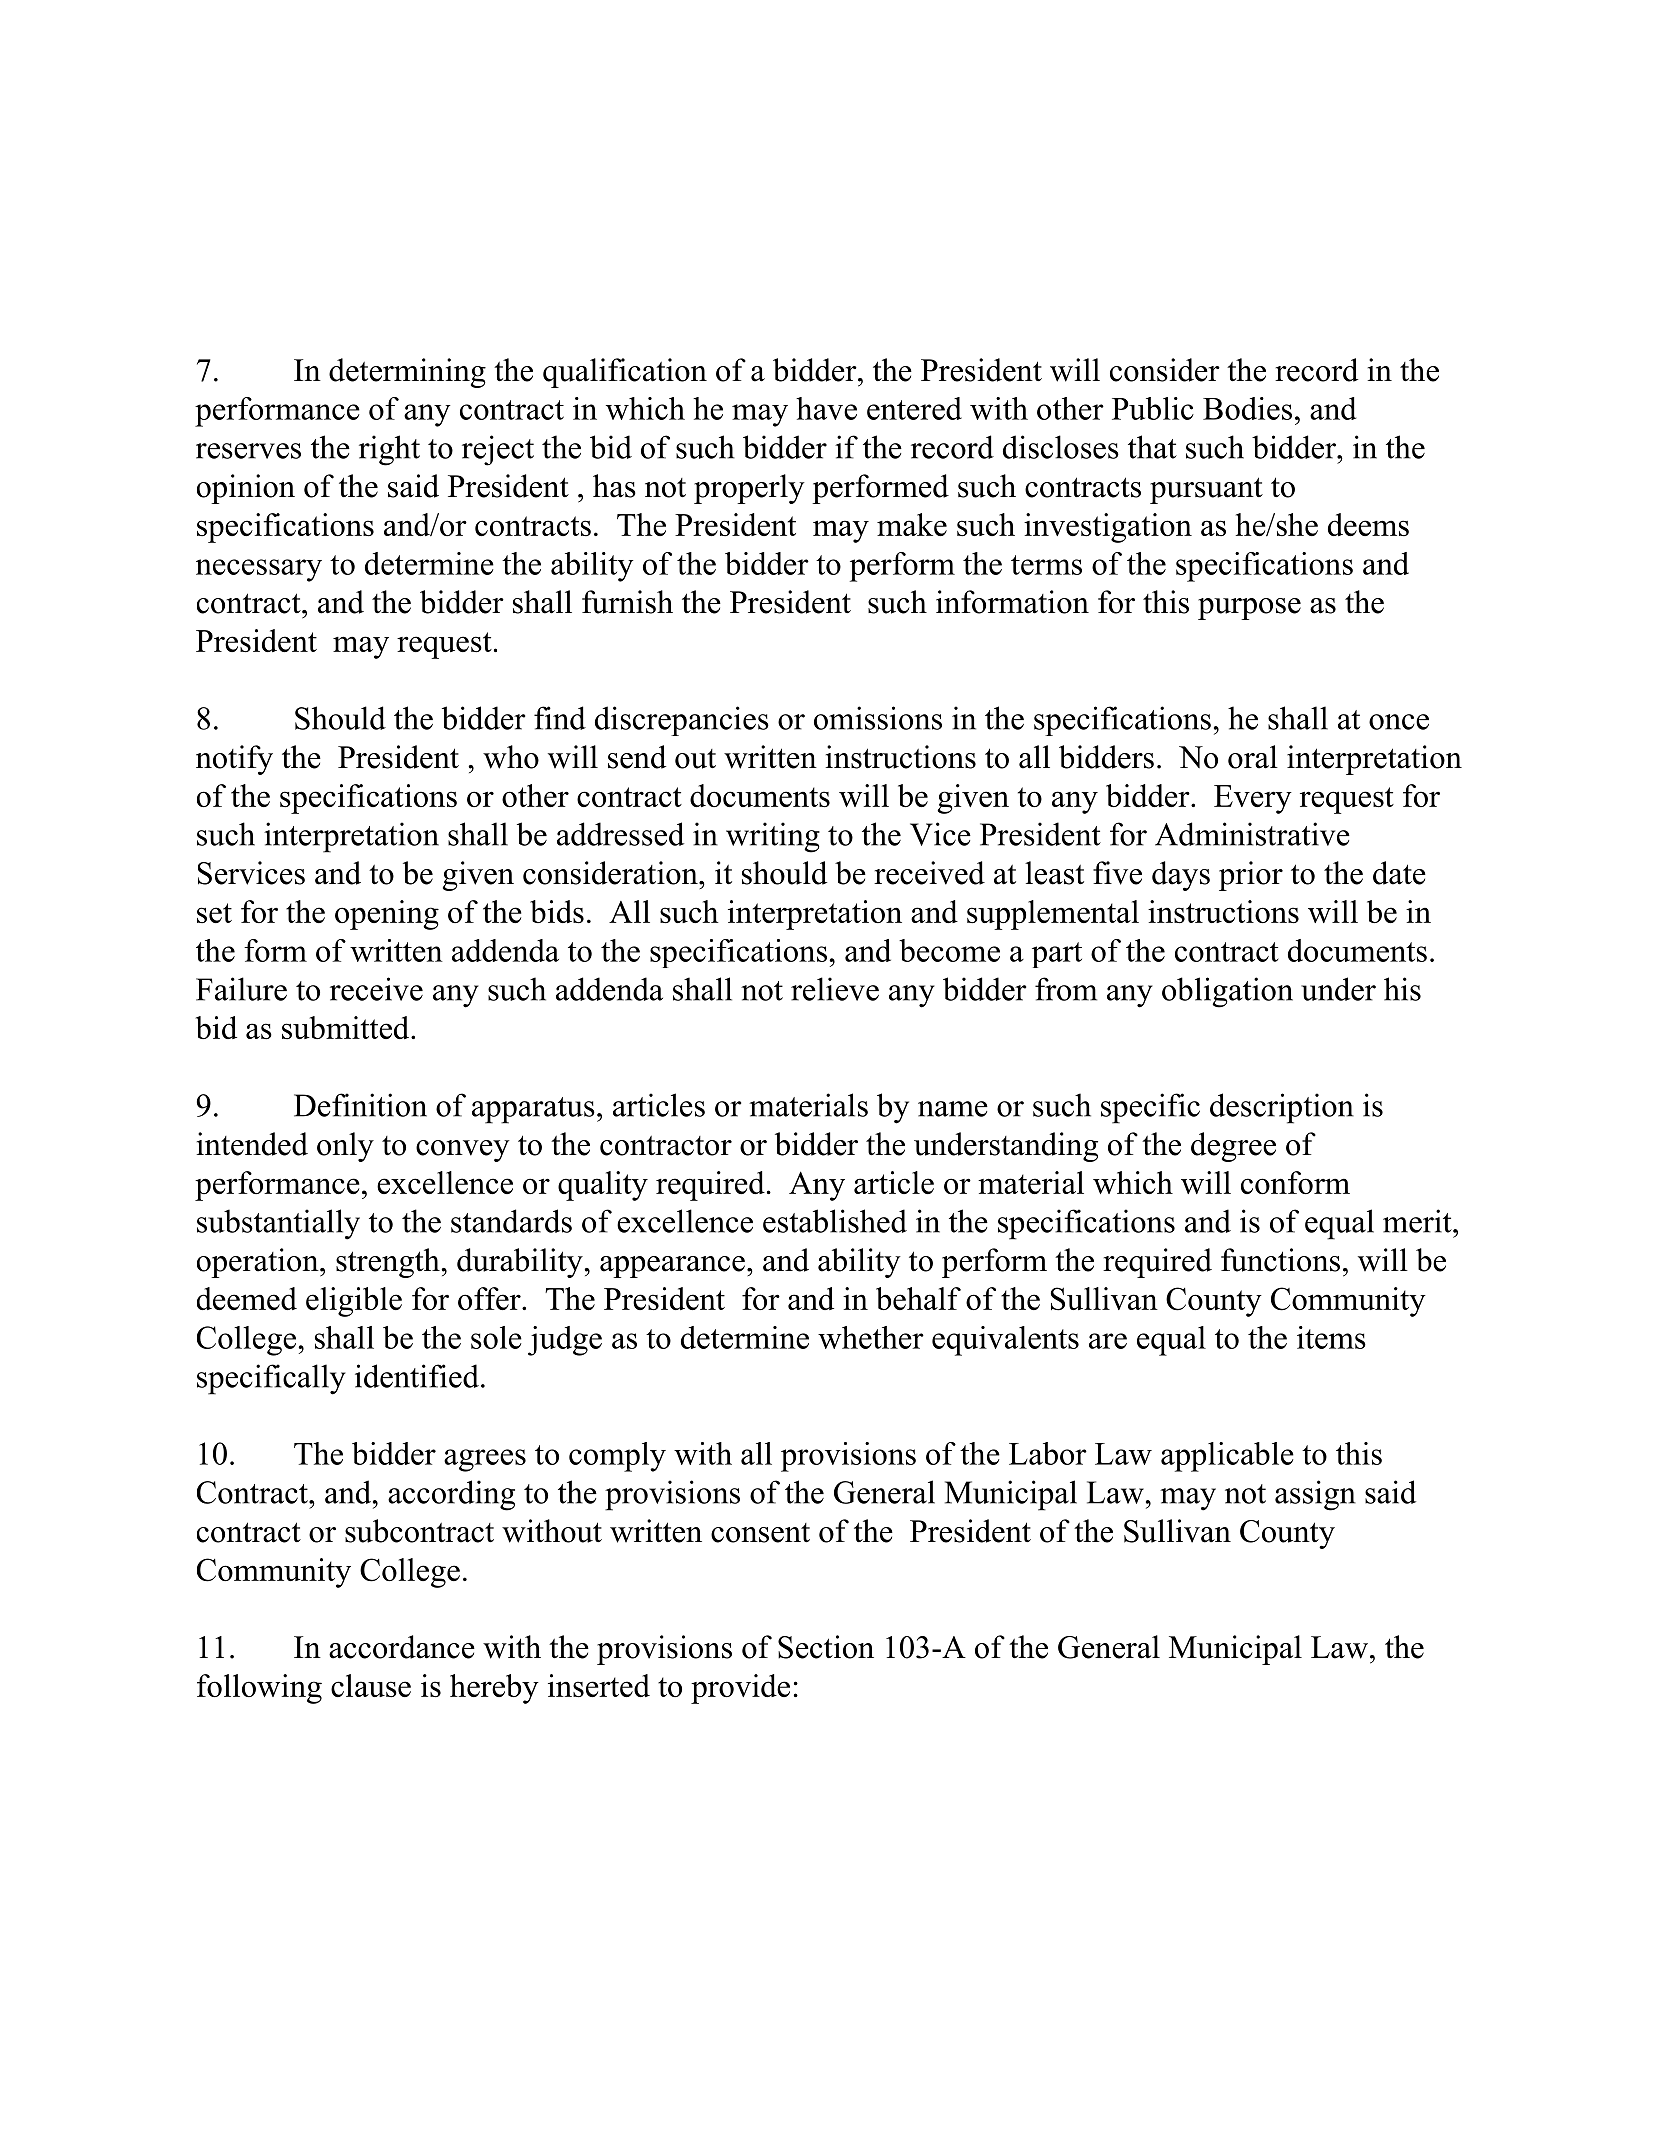 This screenshot has height=2151, width=1662. I want to click on relieve, so click(835, 989).
